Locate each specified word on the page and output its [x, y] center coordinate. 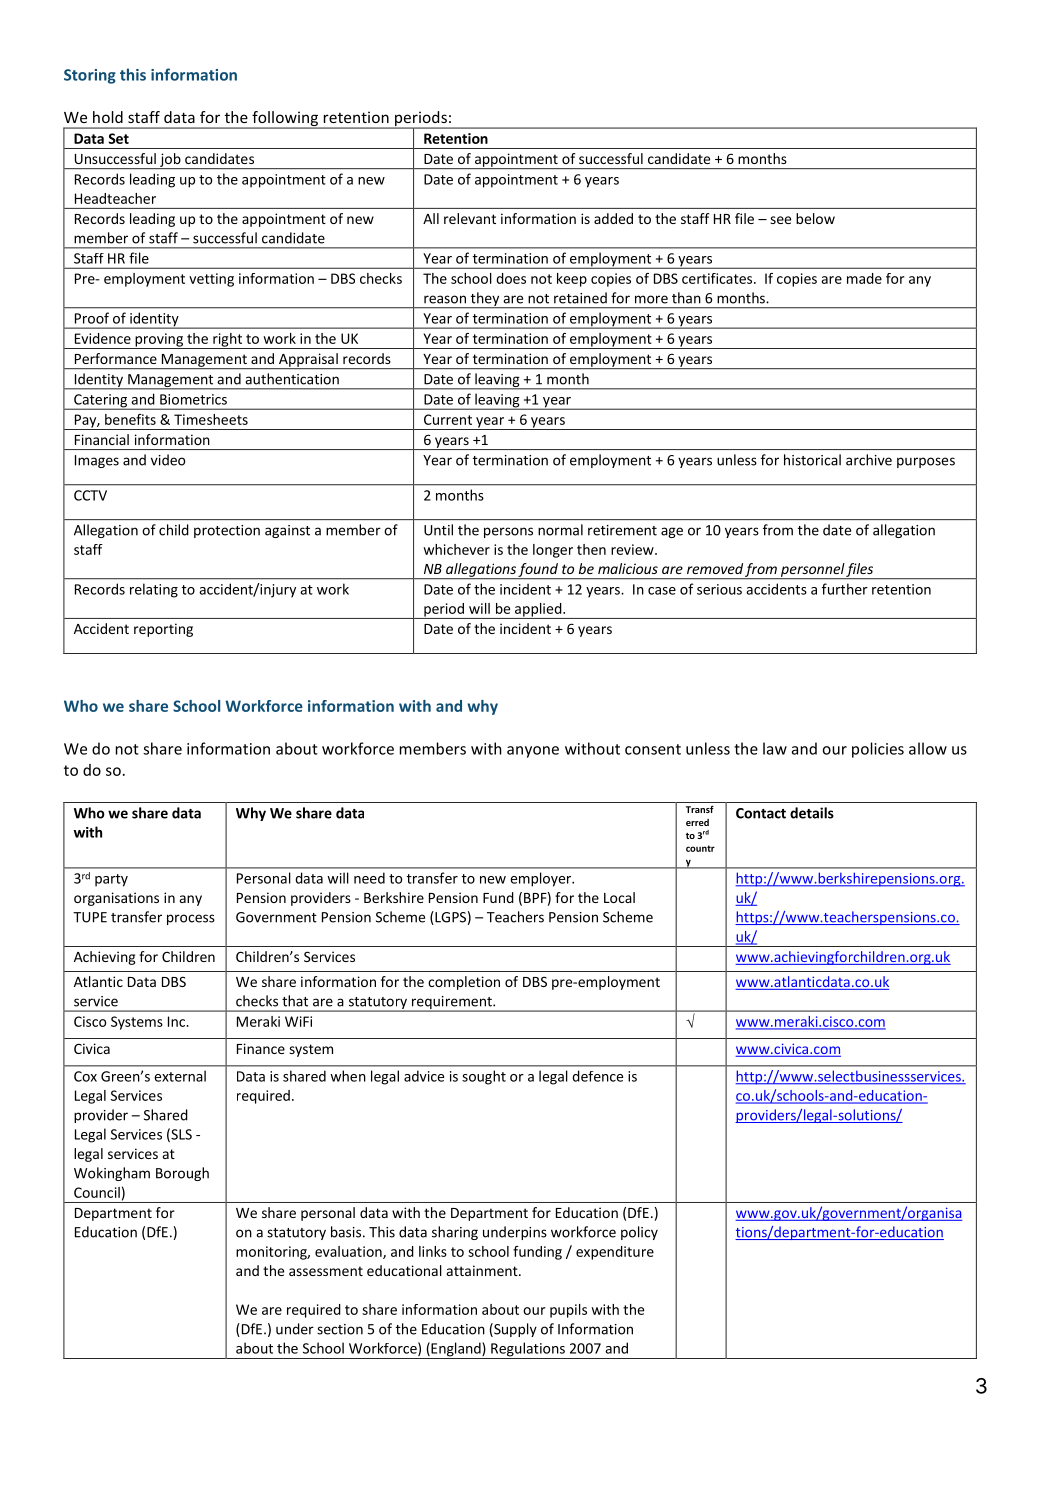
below [815, 218]
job [170, 161]
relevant [470, 218]
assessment [326, 1271]
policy [639, 1233]
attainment [483, 1270]
